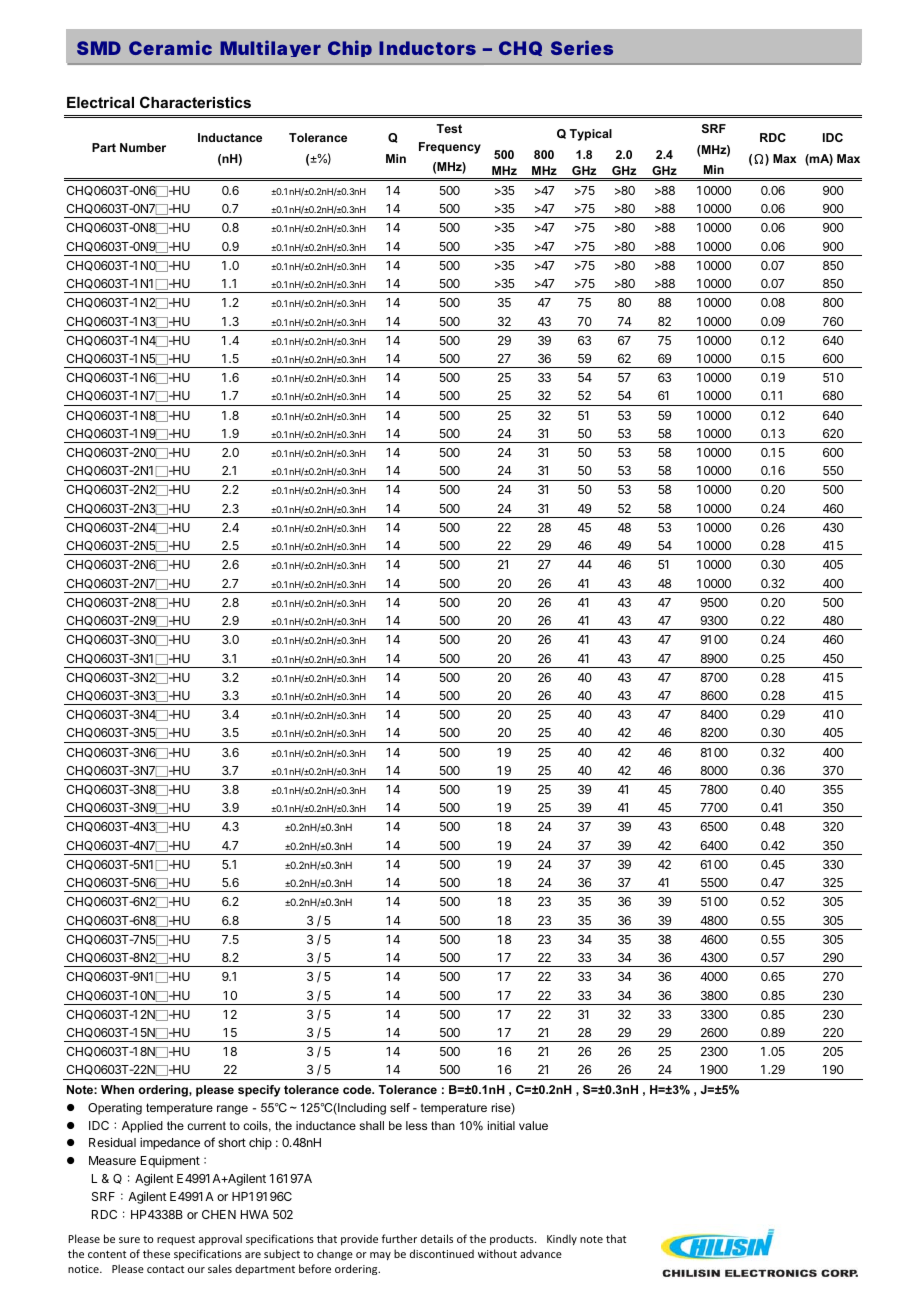 This screenshot has width=924, height=1308. Describe the element at coordinates (541, 1253) in the screenshot. I see `advance` at that location.
